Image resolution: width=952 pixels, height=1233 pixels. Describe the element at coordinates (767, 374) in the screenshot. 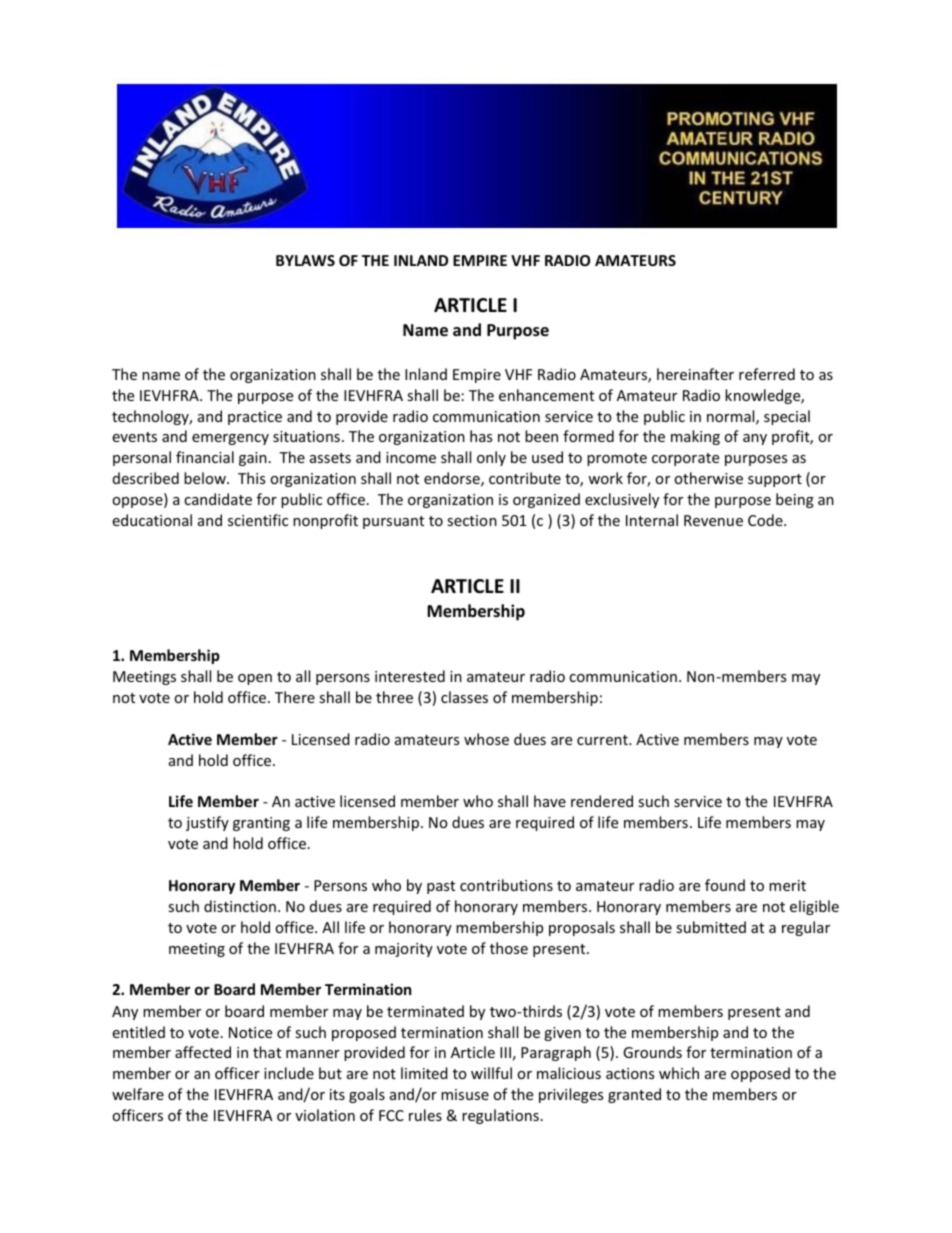

I see `referred` at that location.
